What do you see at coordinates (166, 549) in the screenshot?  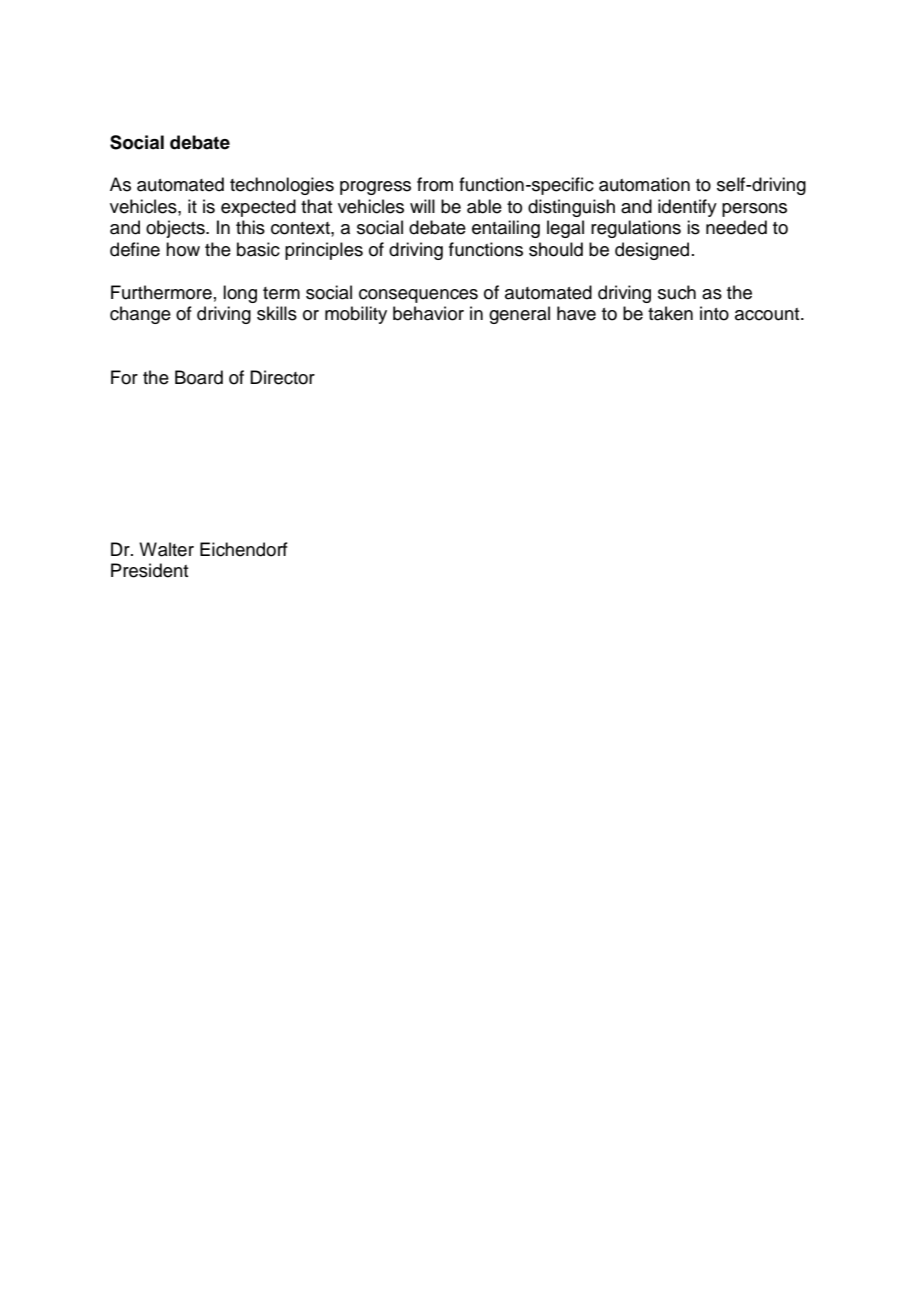 I see `Walter` at bounding box center [166, 549].
